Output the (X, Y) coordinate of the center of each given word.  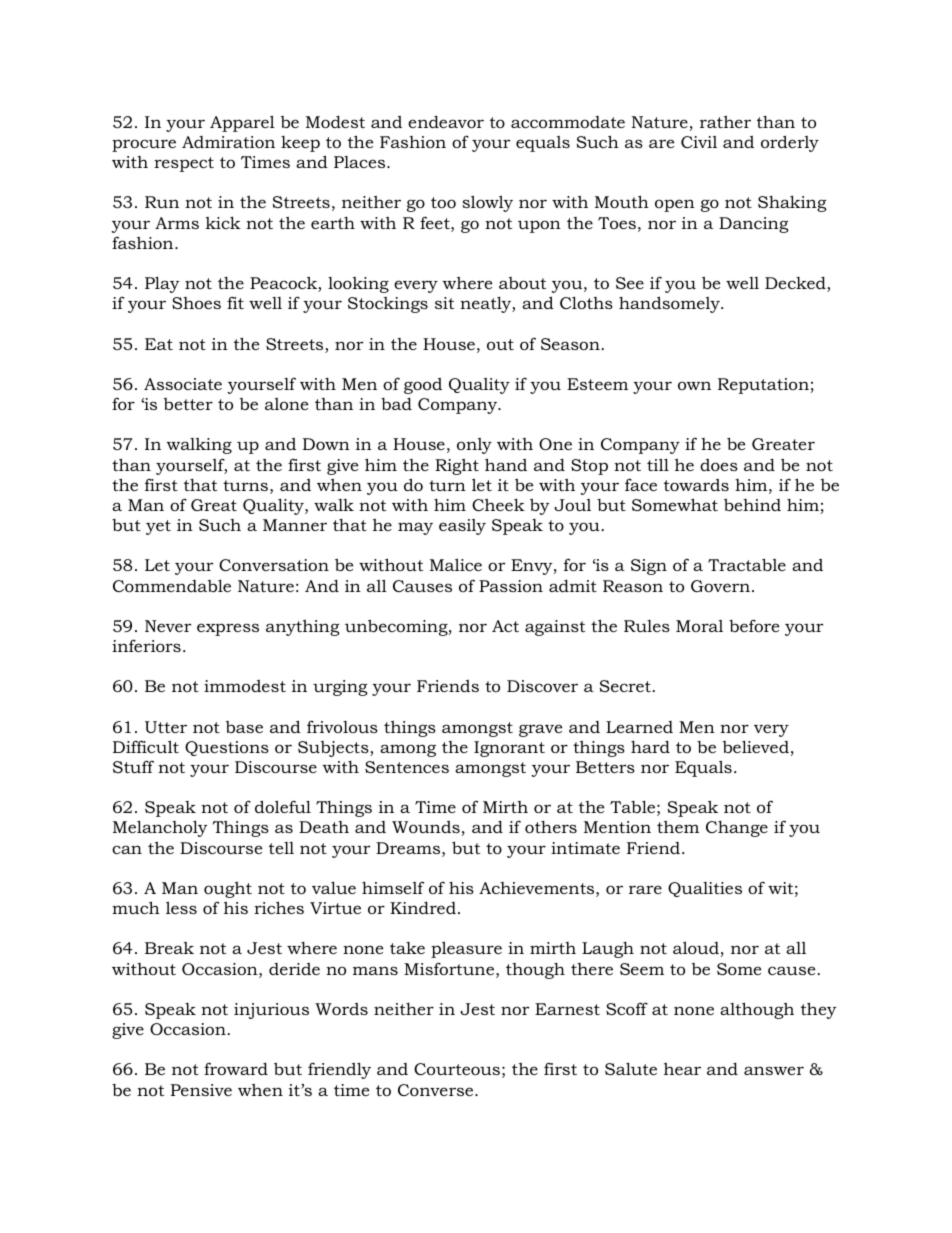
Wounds (426, 827)
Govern (720, 586)
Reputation (763, 386)
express (228, 629)
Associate (183, 384)
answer (774, 1070)
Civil (699, 142)
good (423, 386)
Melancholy (160, 828)
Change (737, 829)
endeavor (446, 121)
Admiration (228, 142)
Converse (437, 1090)
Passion (511, 586)
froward (236, 1068)
